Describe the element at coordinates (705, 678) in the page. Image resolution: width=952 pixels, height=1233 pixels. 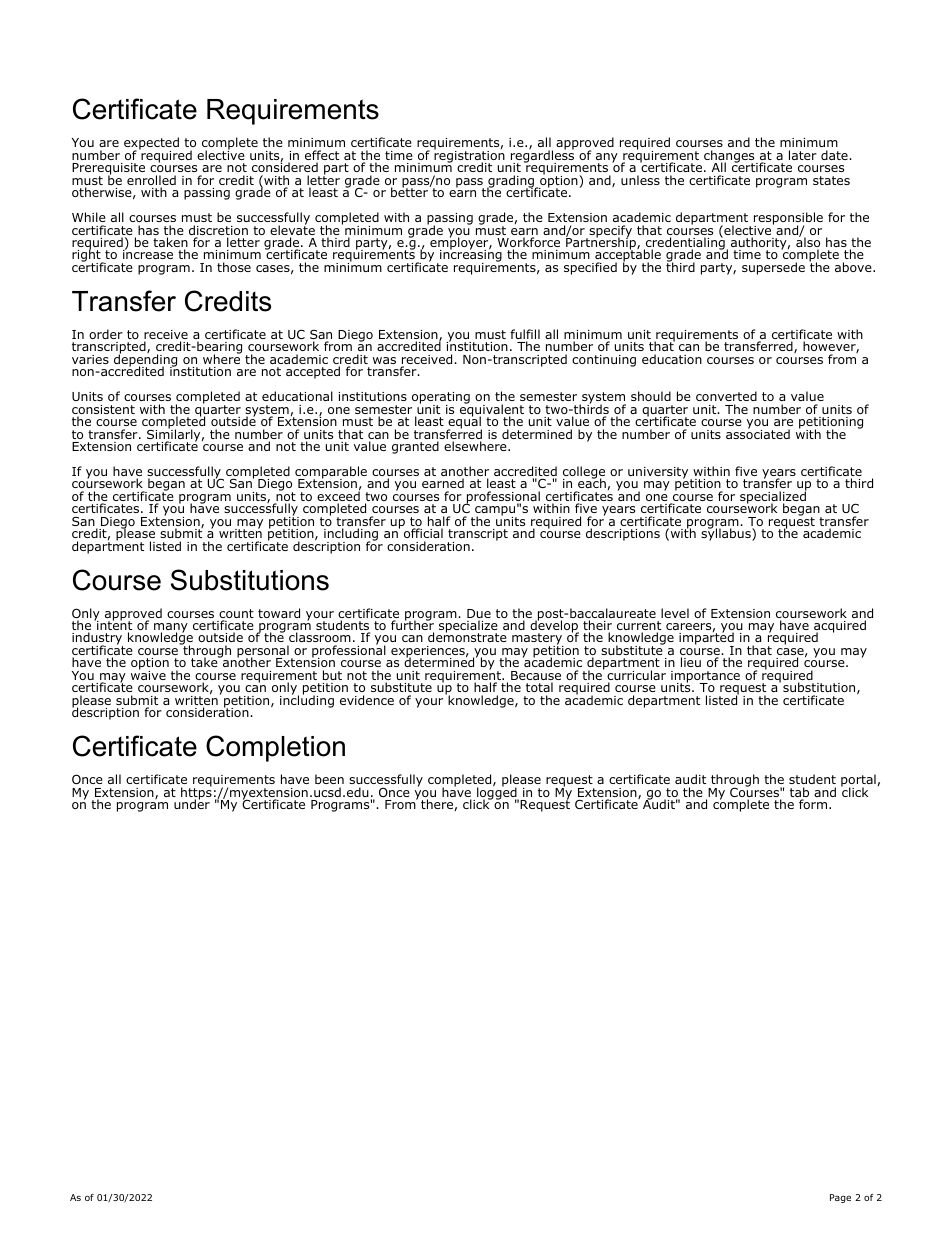
I see `importance` at that location.
